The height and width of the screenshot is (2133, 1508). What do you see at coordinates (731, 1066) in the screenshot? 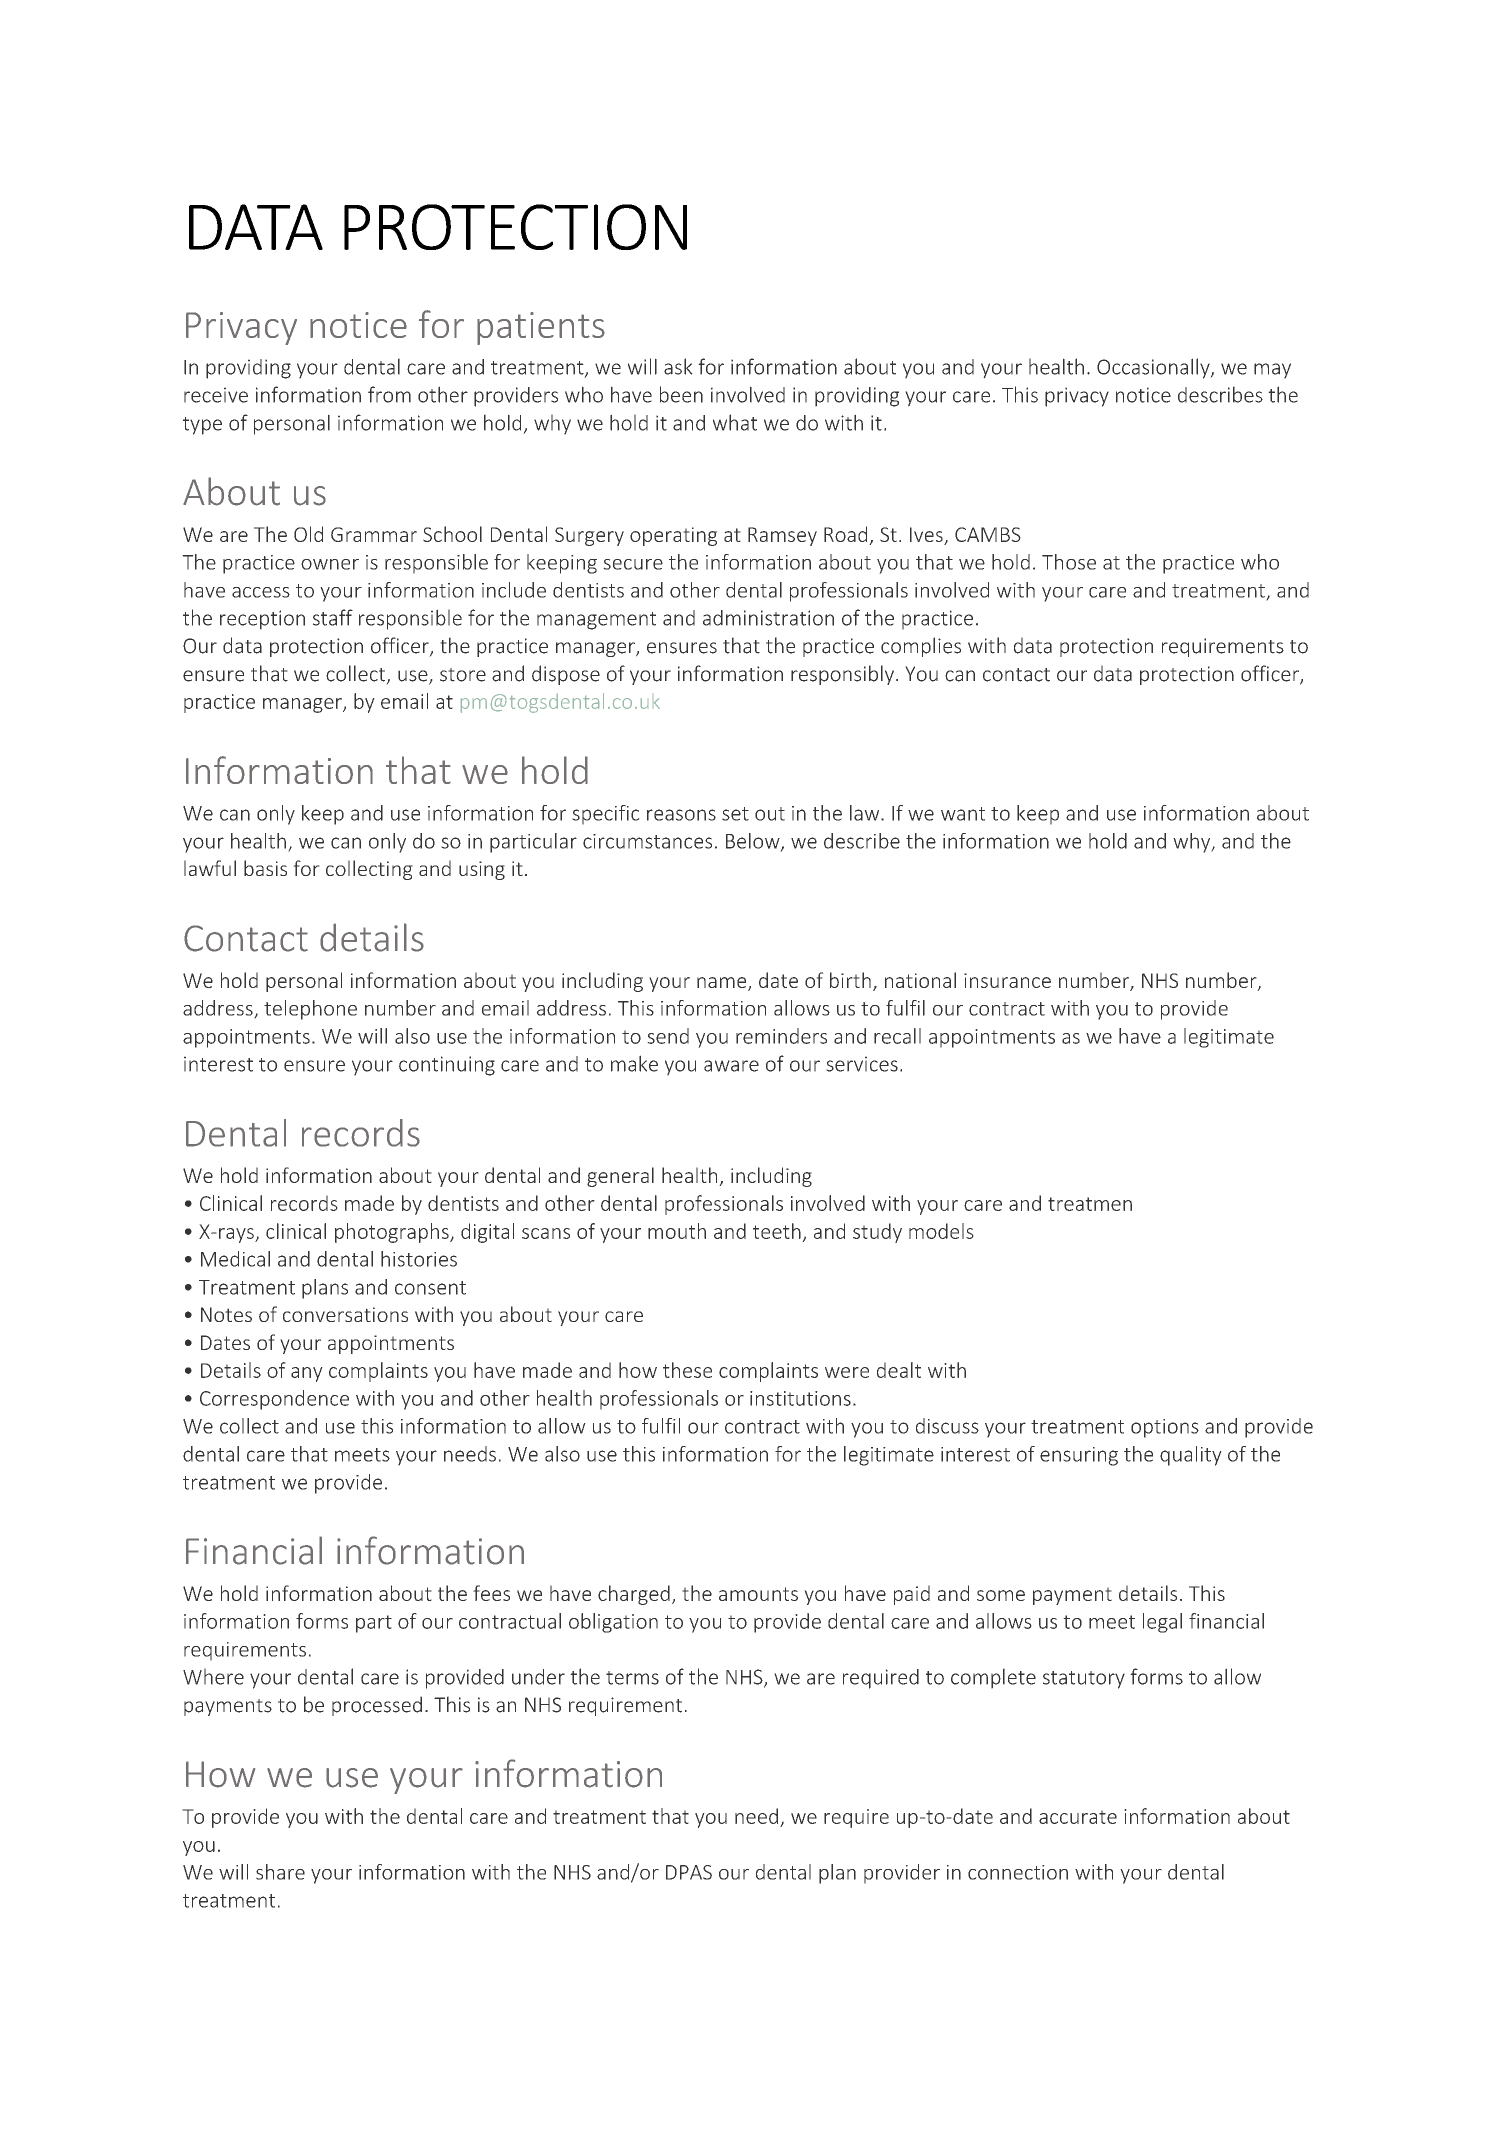
I see `aware` at bounding box center [731, 1066].
